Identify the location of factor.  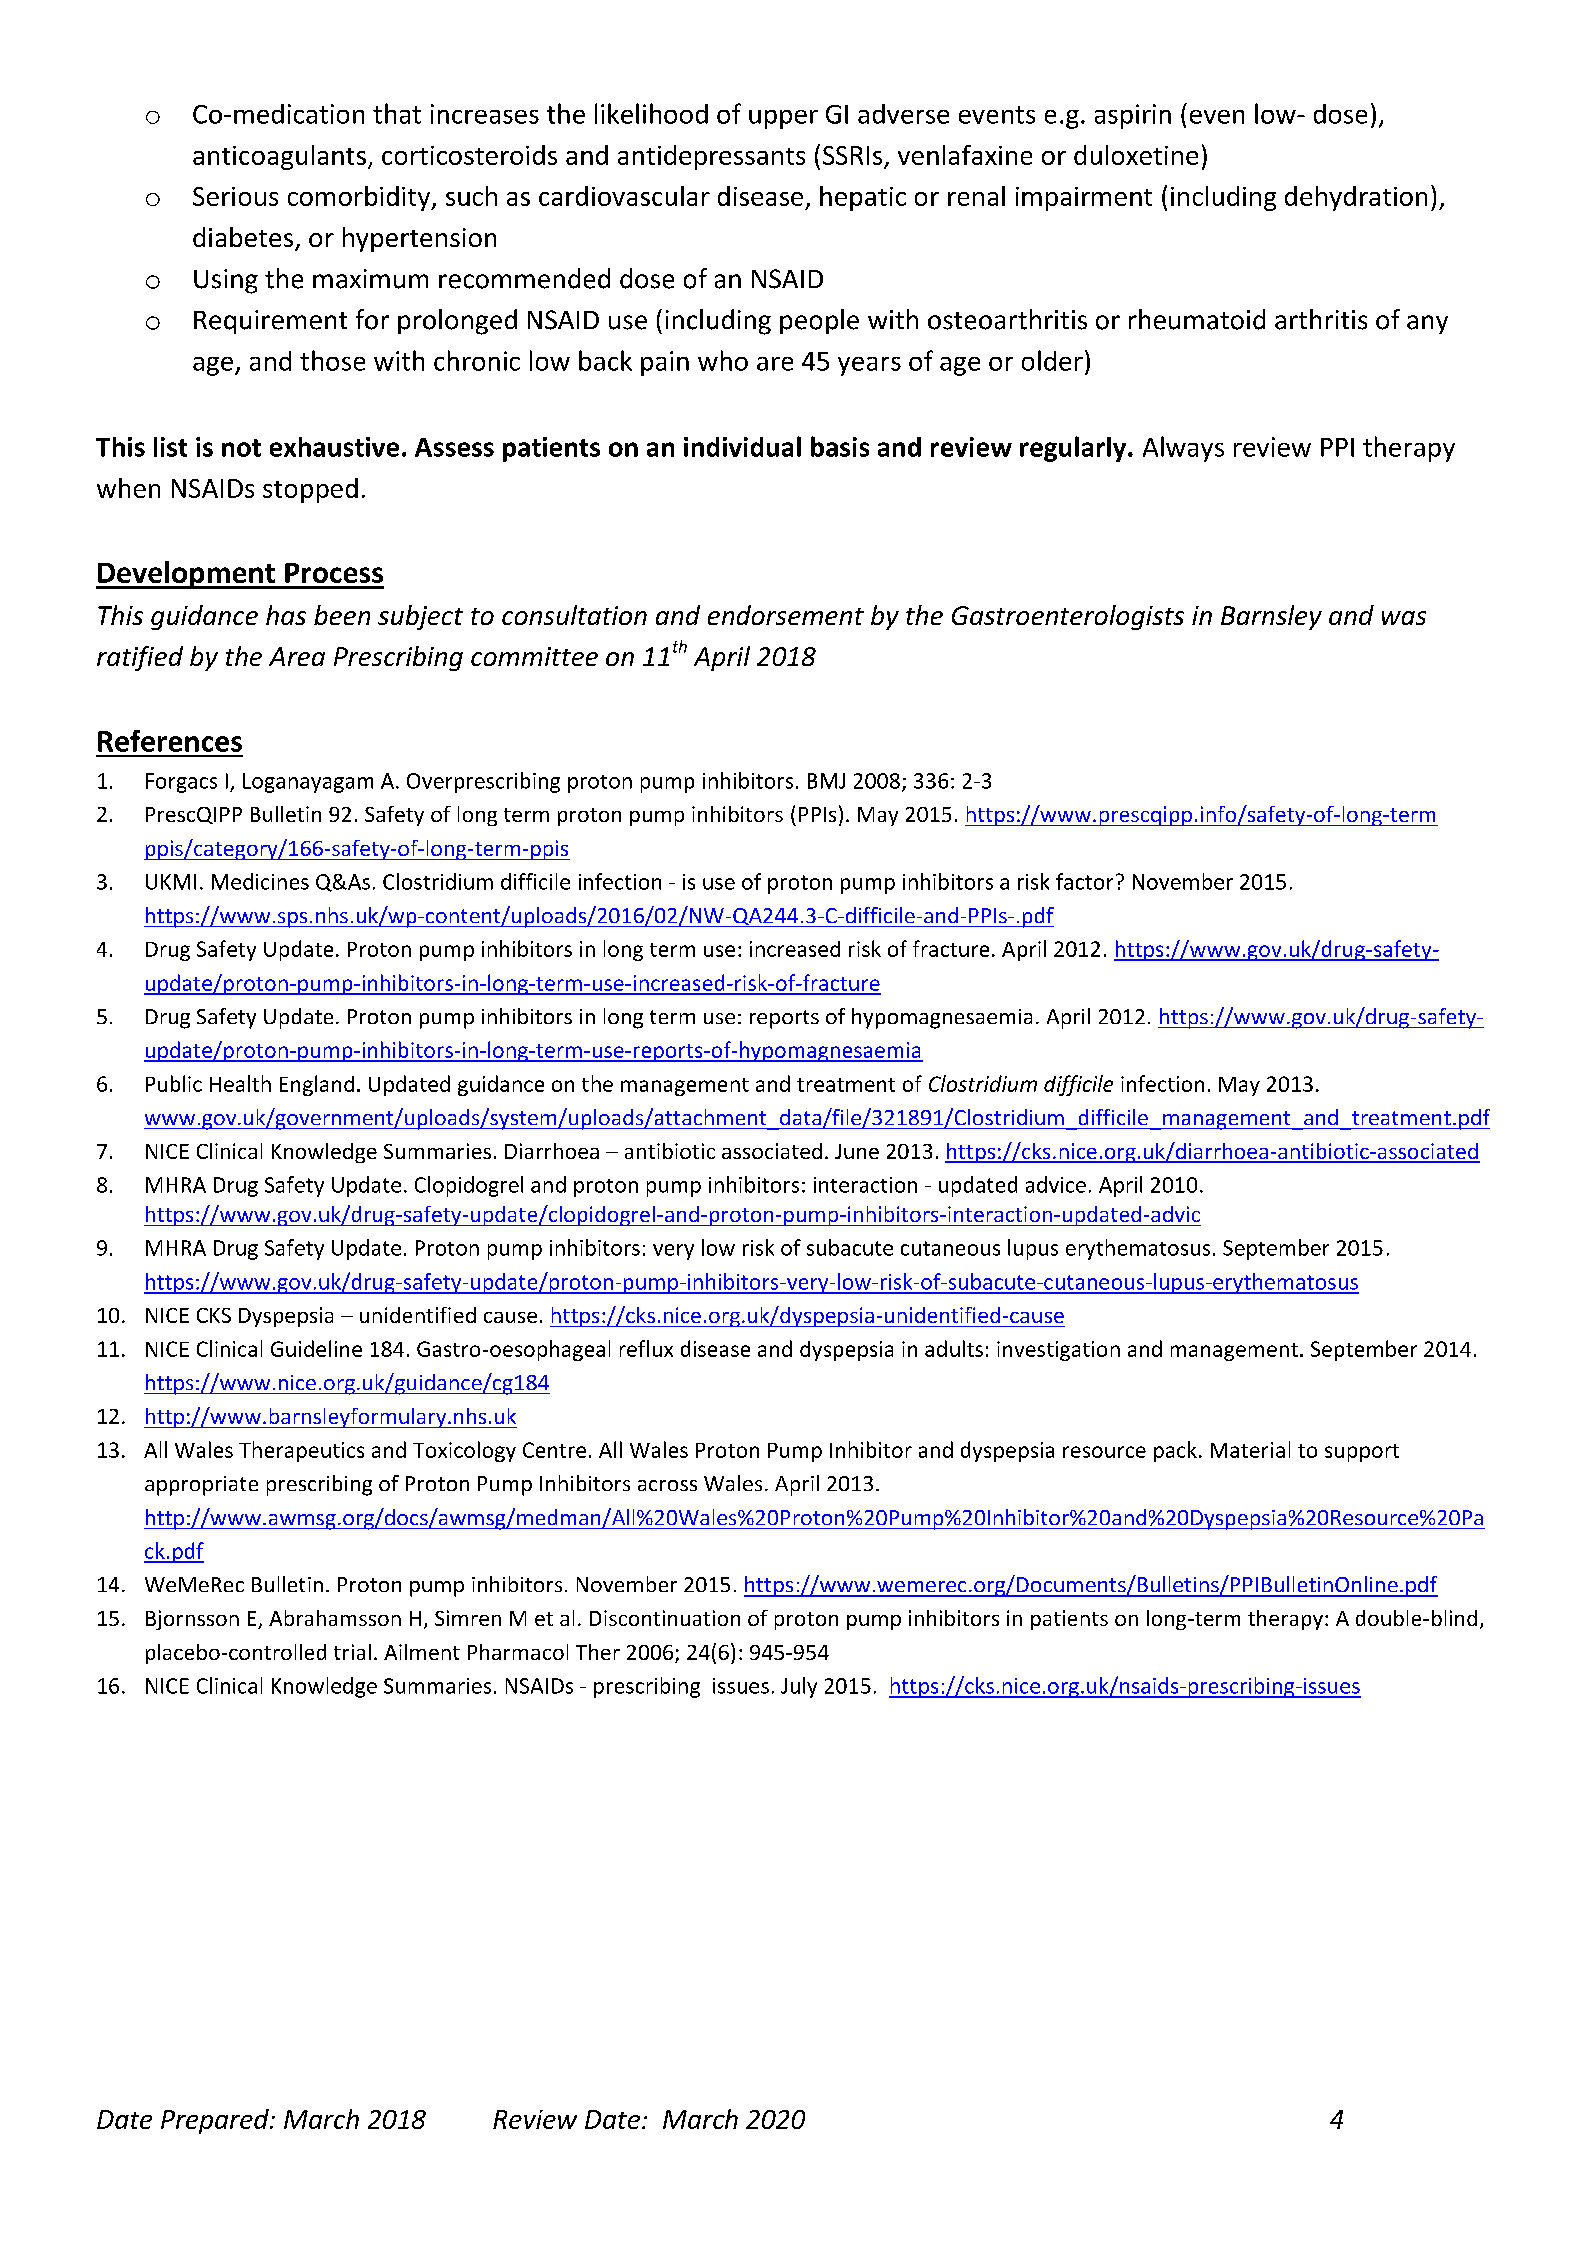
(1084, 881).
